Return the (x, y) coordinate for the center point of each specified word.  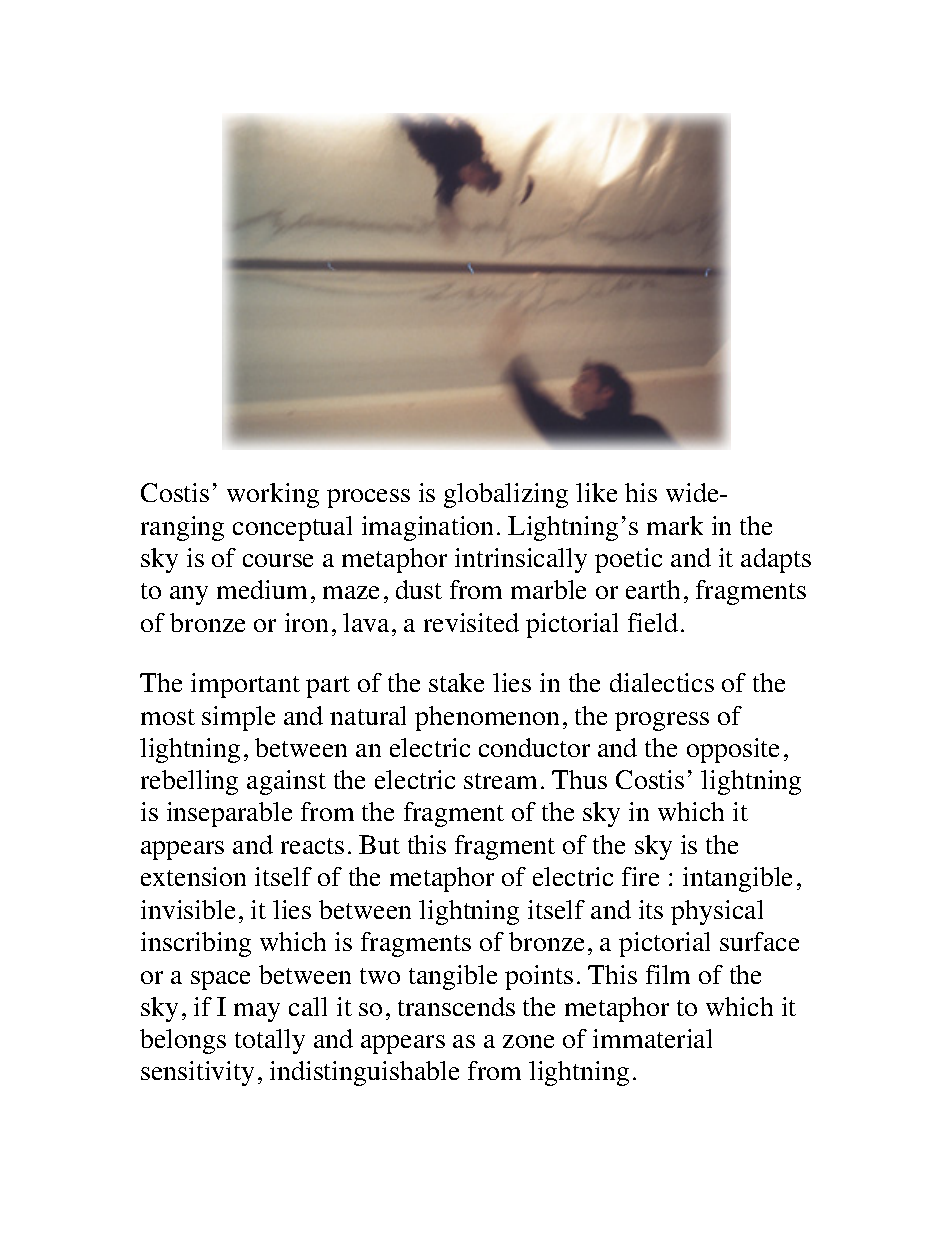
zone (528, 1041)
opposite (733, 750)
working (273, 495)
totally (270, 1041)
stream (500, 781)
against (286, 782)
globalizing (506, 495)
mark (675, 525)
